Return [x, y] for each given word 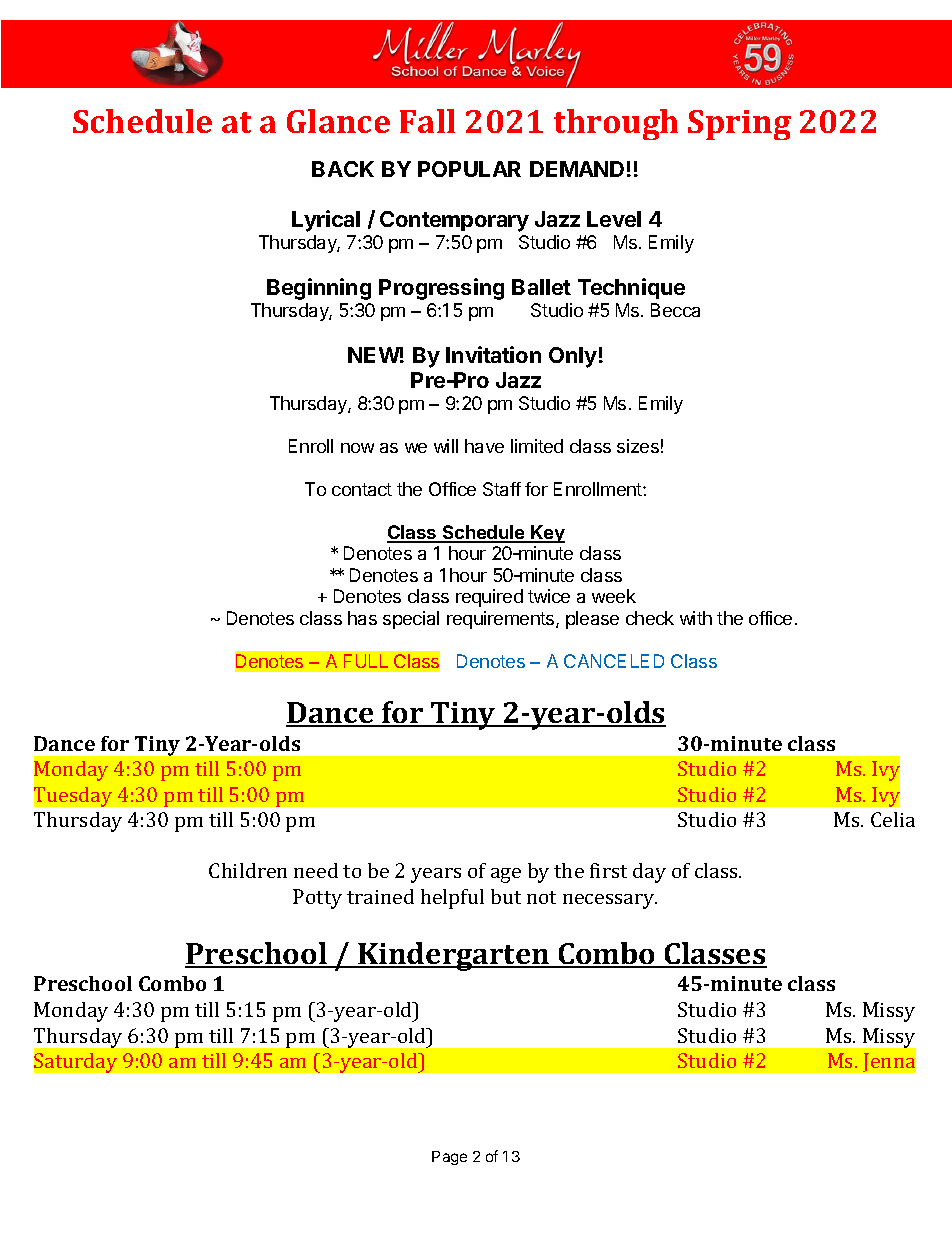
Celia [893, 819]
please [592, 620]
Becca [675, 310]
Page [449, 1158]
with [696, 618]
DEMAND [577, 169]
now [357, 448]
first [608, 870]
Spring [739, 125]
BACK [343, 169]
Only [573, 357]
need [316, 870]
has [362, 618]
